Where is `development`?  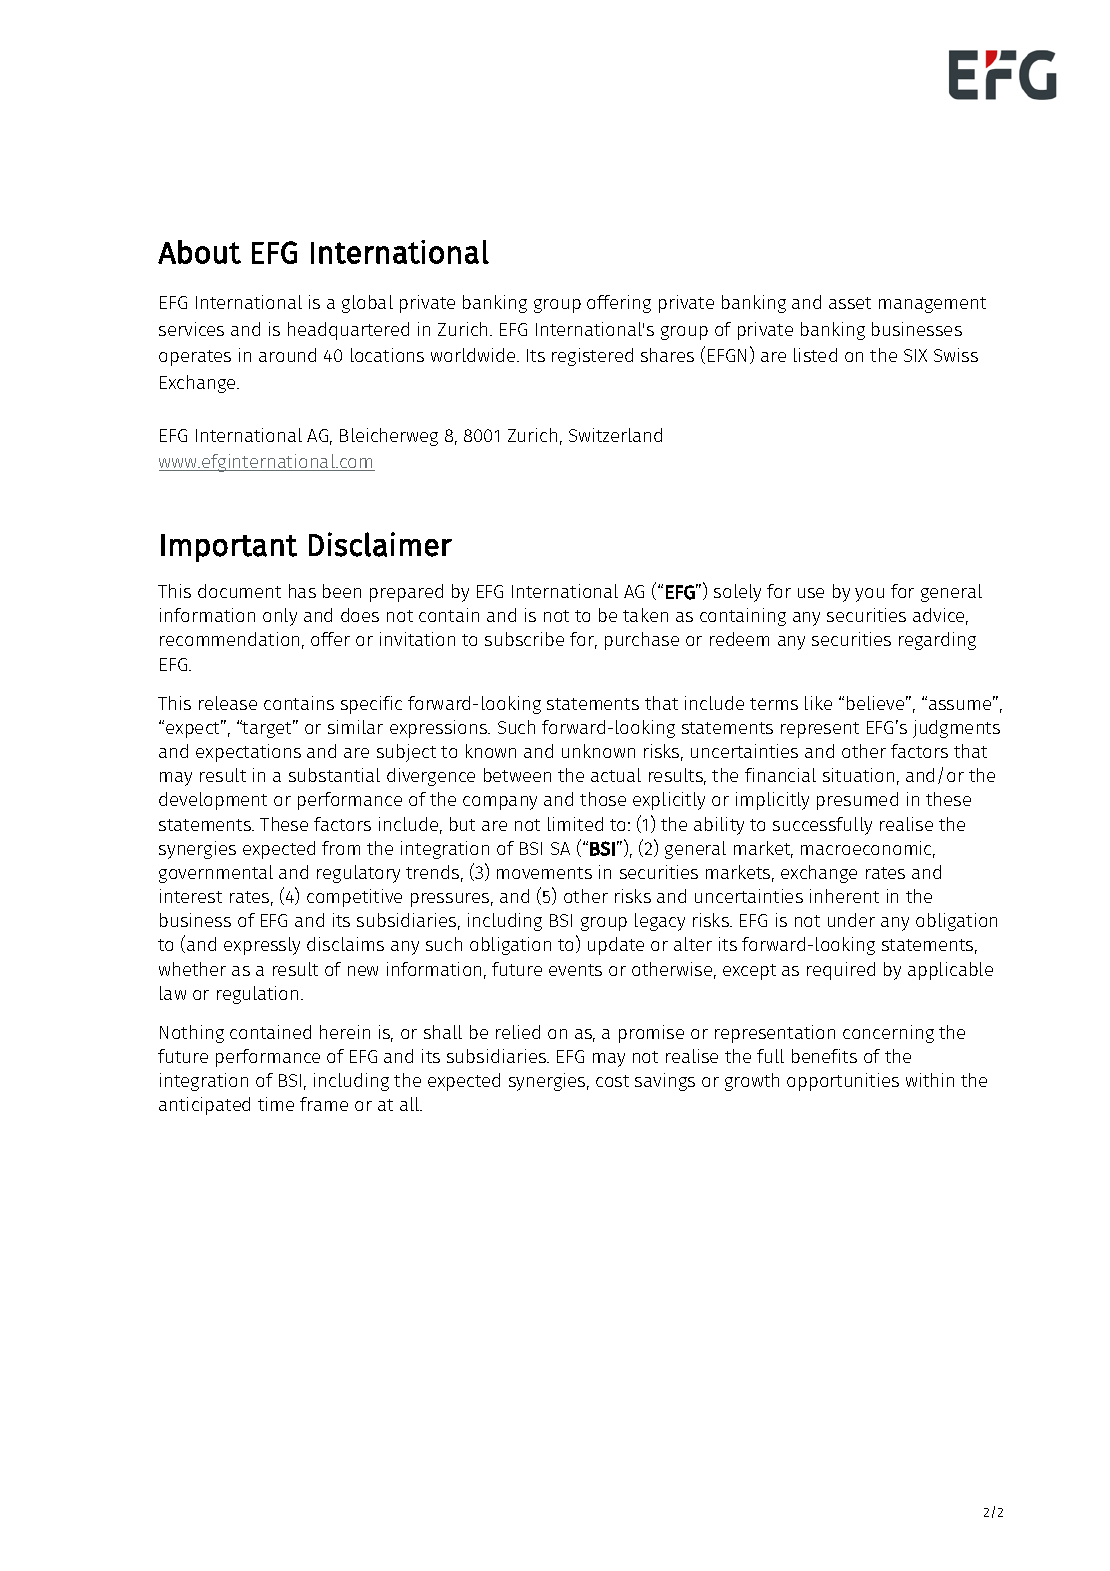 development is located at coordinates (213, 801).
